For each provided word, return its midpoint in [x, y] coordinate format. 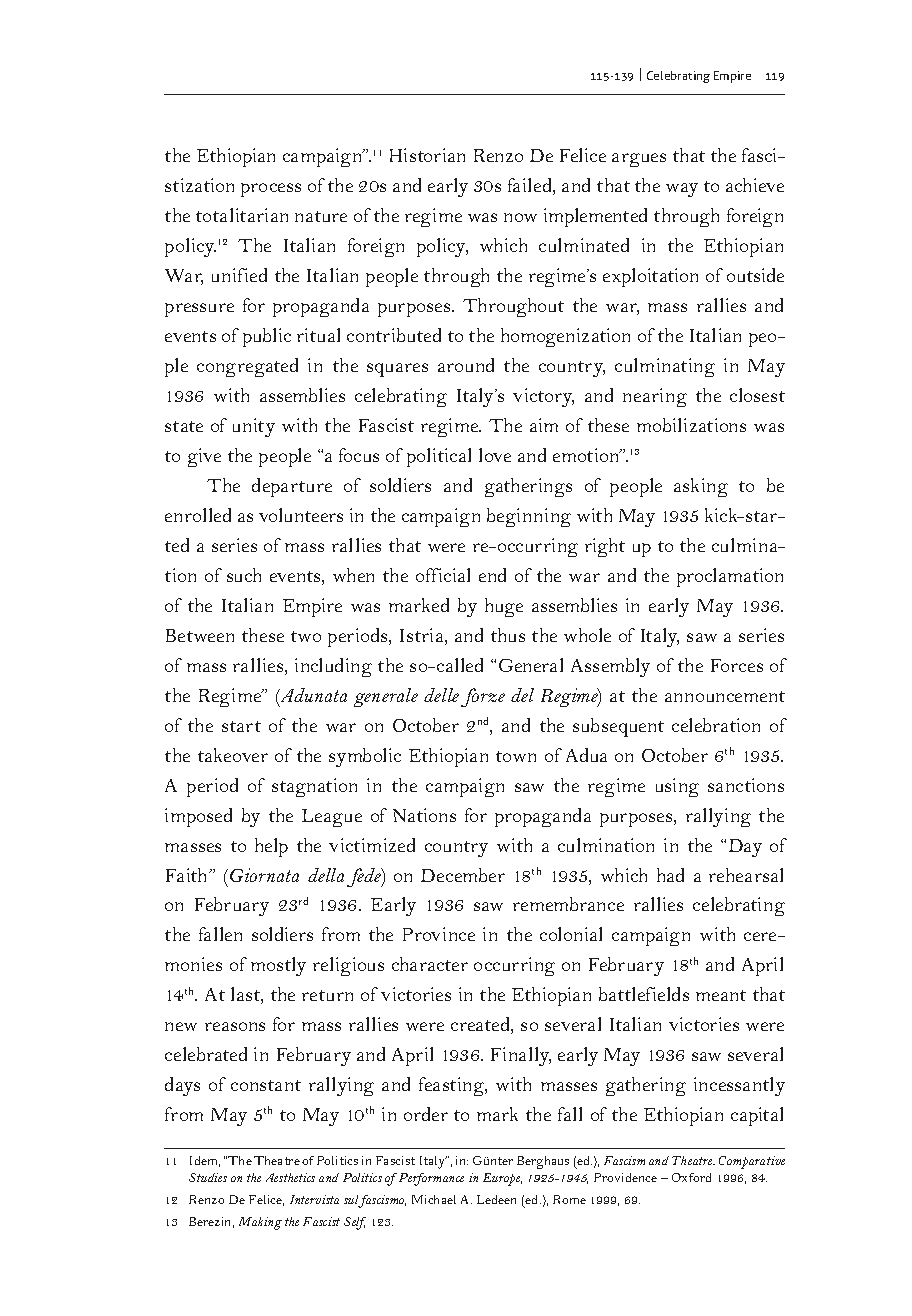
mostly [278, 966]
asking [701, 487]
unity [254, 427]
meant [721, 995]
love [495, 455]
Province [439, 934]
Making [260, 1223]
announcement [725, 696]
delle [441, 695]
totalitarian [242, 215]
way [682, 190]
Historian [427, 155]
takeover [233, 755]
